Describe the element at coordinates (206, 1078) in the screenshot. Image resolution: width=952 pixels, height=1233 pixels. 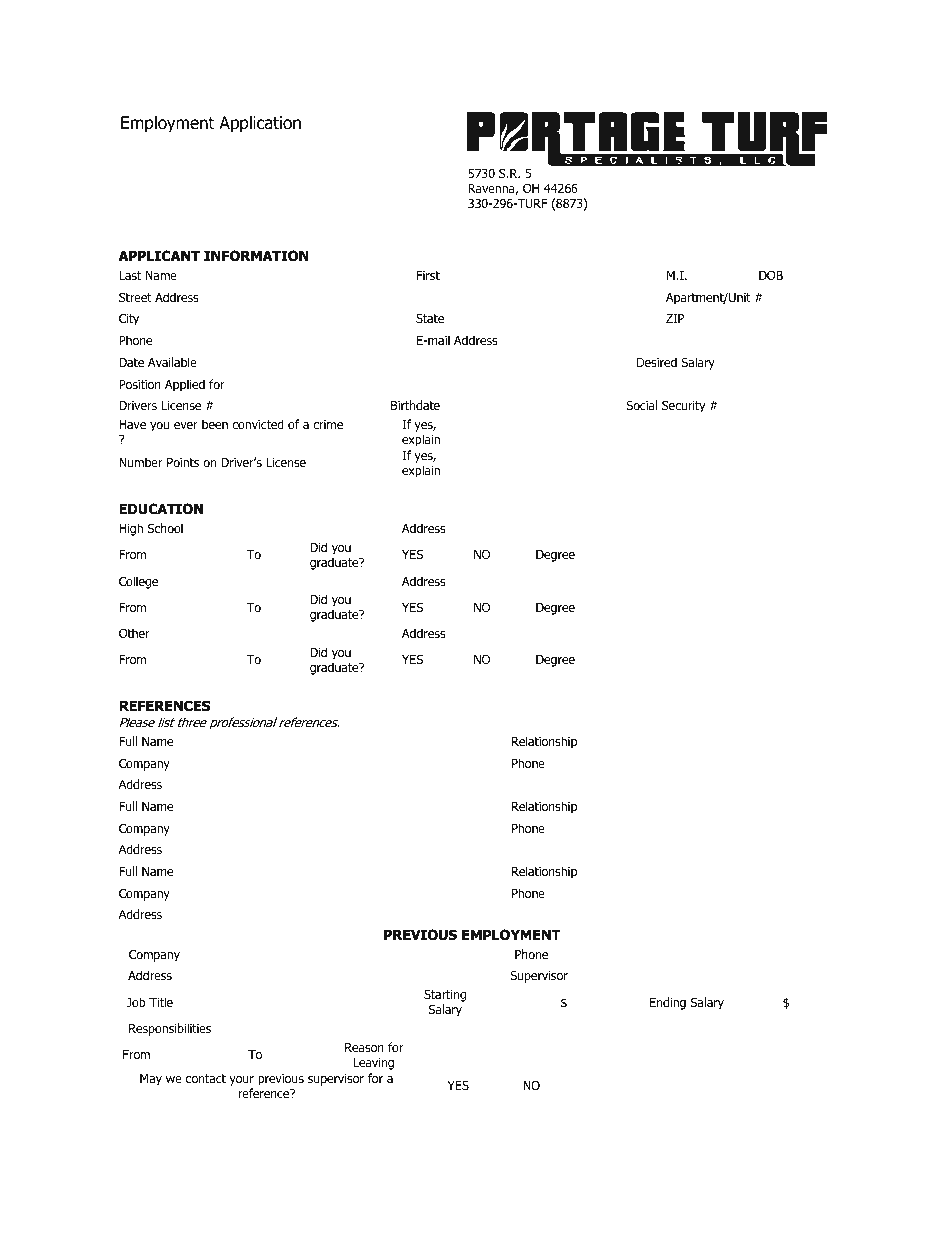
I see `contact` at that location.
